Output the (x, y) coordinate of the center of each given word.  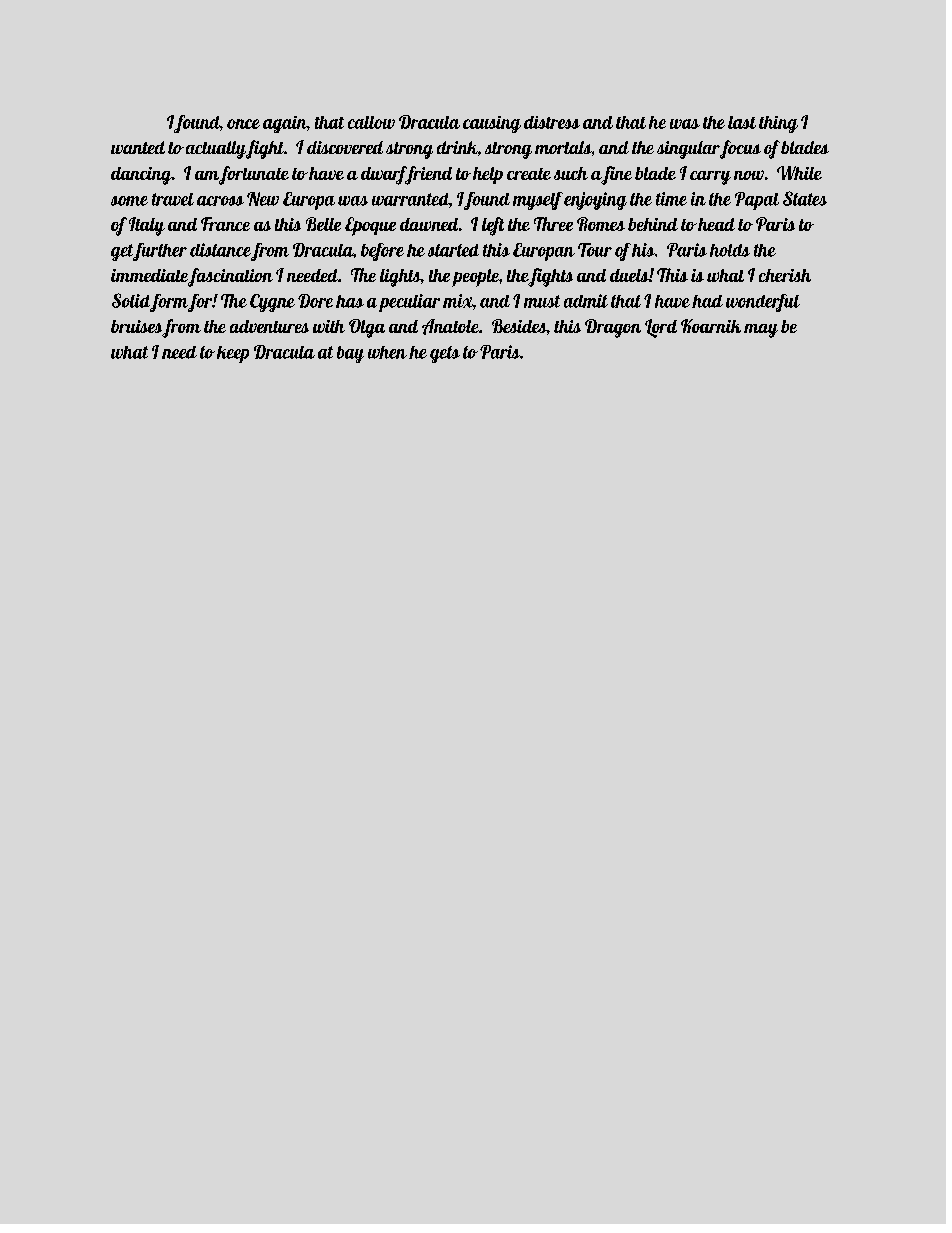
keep (233, 354)
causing (492, 124)
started (453, 250)
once (243, 124)
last (742, 122)
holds (730, 250)
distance (222, 251)
